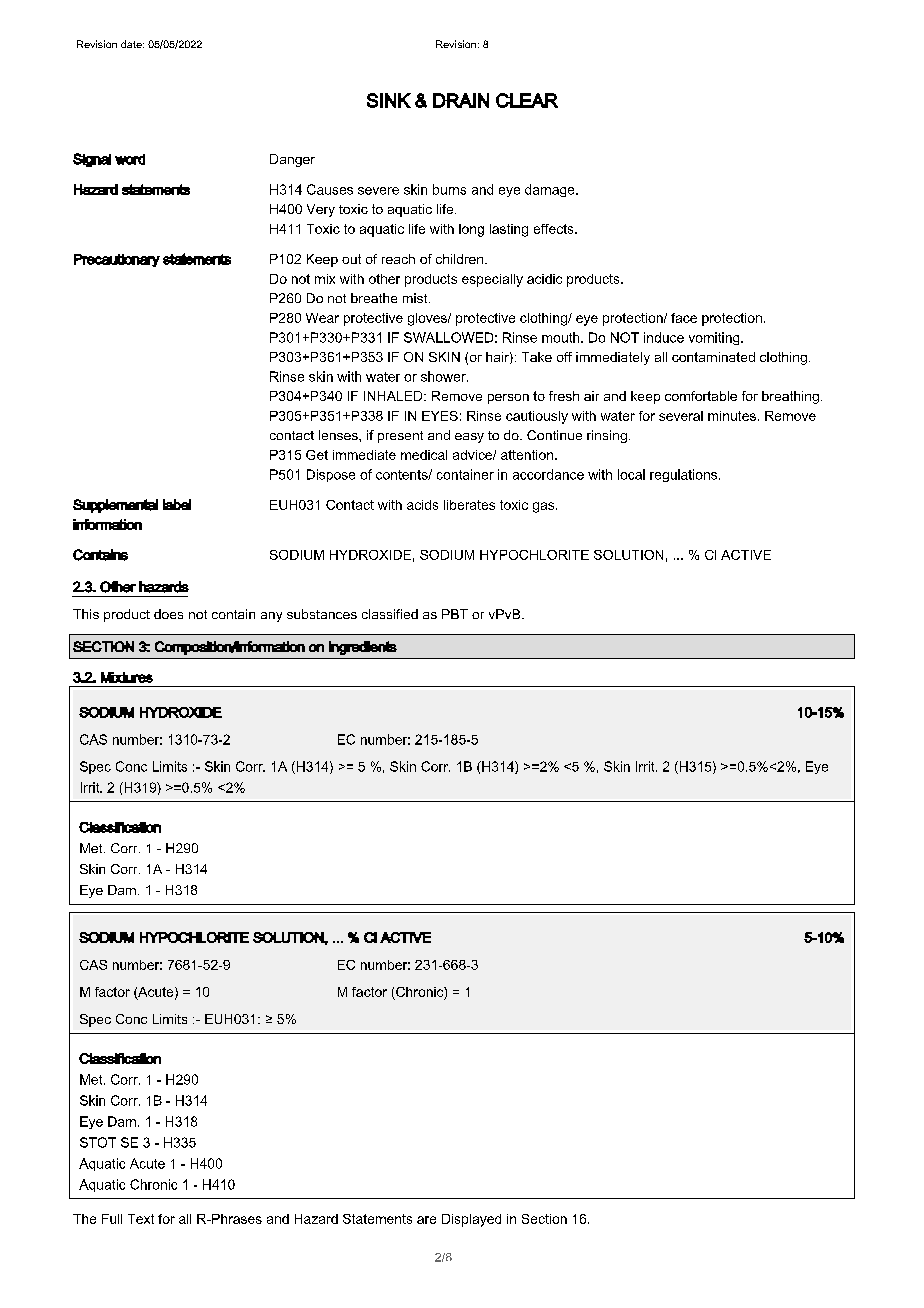 The height and width of the screenshot is (1308, 924). I want to click on classified, so click(390, 614).
